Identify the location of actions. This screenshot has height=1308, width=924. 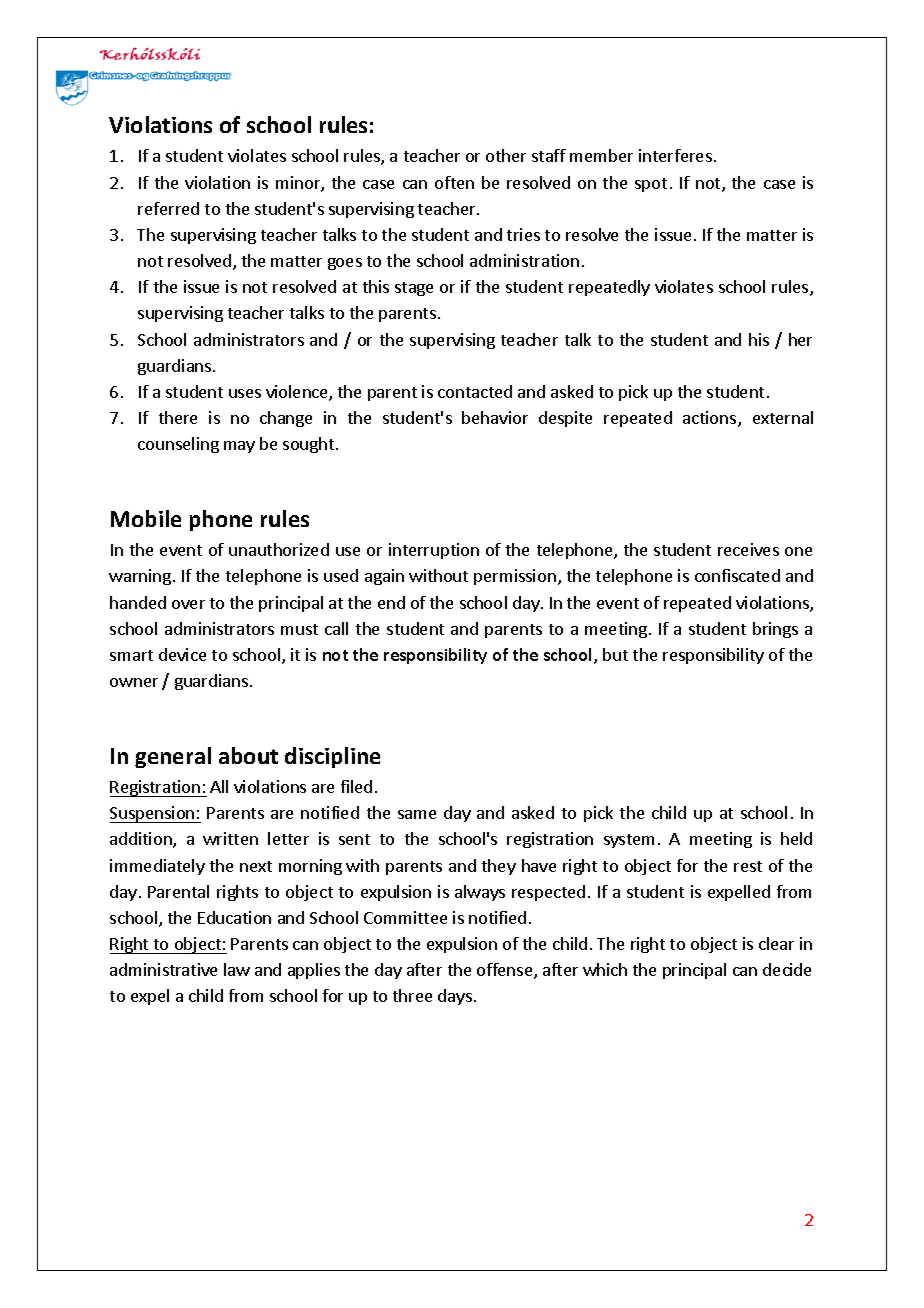
(711, 419).
